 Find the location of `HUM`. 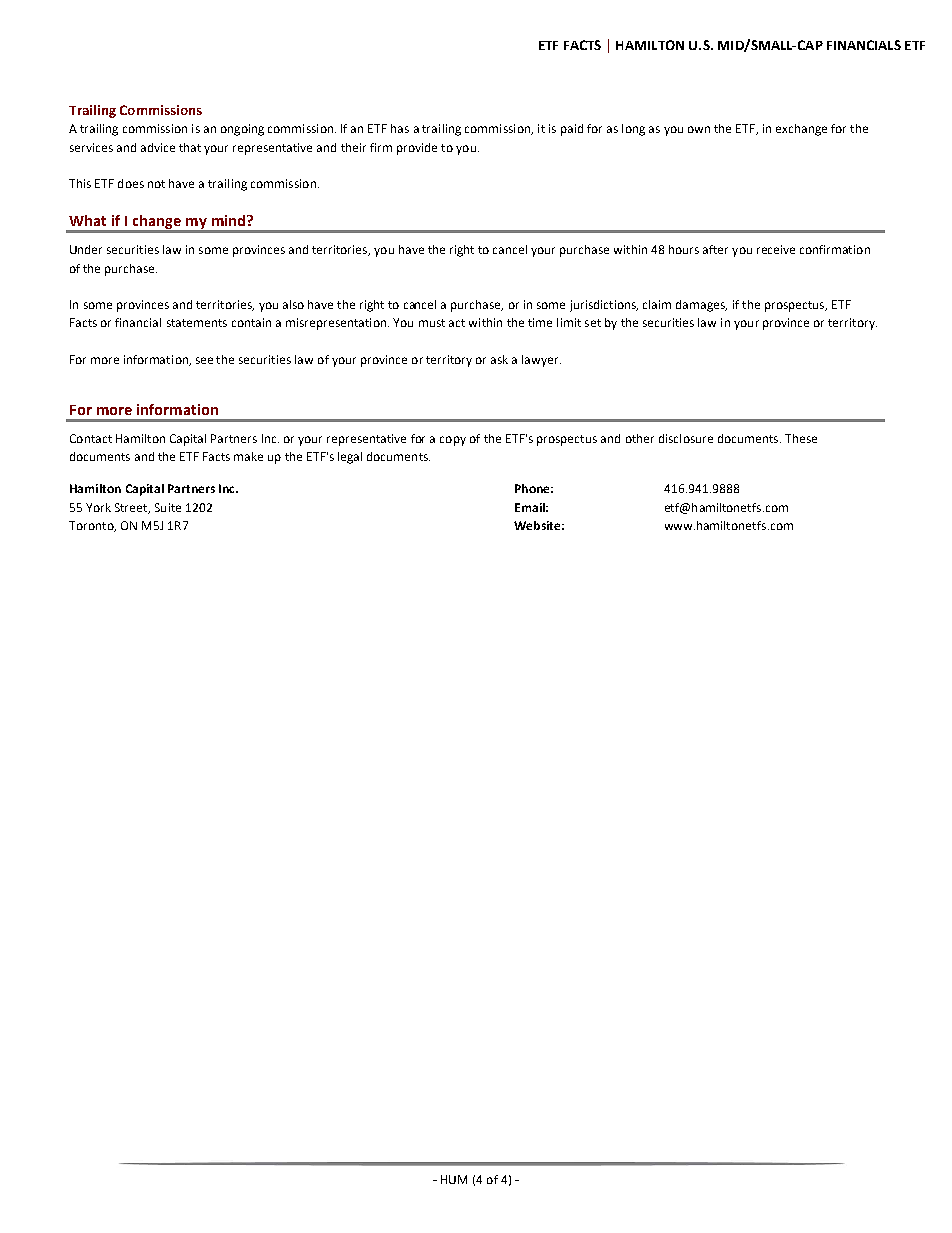

HUM is located at coordinates (454, 1179).
